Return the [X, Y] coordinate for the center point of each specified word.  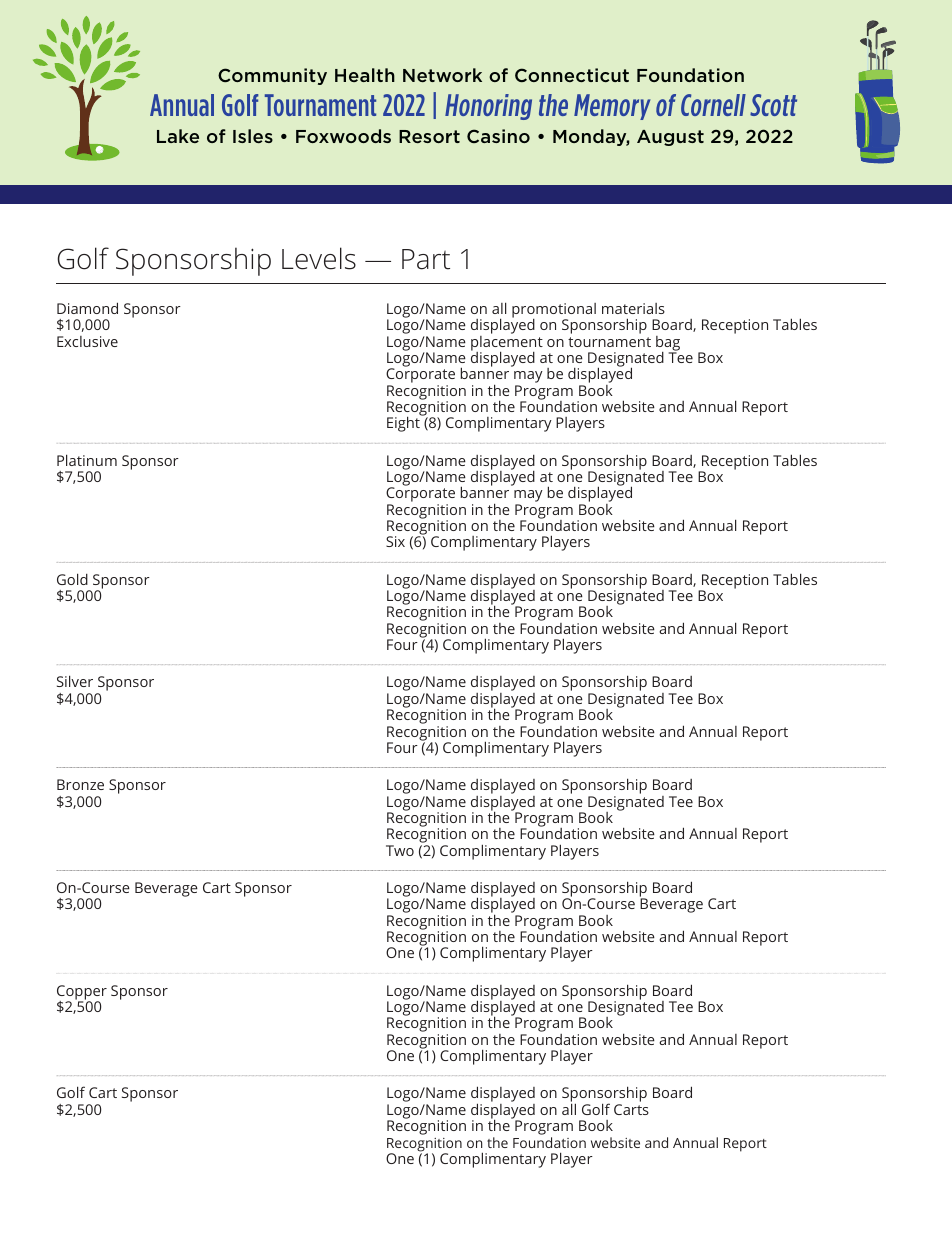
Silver [75, 681]
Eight [404, 423]
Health [365, 75]
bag [668, 344]
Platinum [87, 460]
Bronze [80, 784]
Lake [178, 136]
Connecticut [572, 75]
